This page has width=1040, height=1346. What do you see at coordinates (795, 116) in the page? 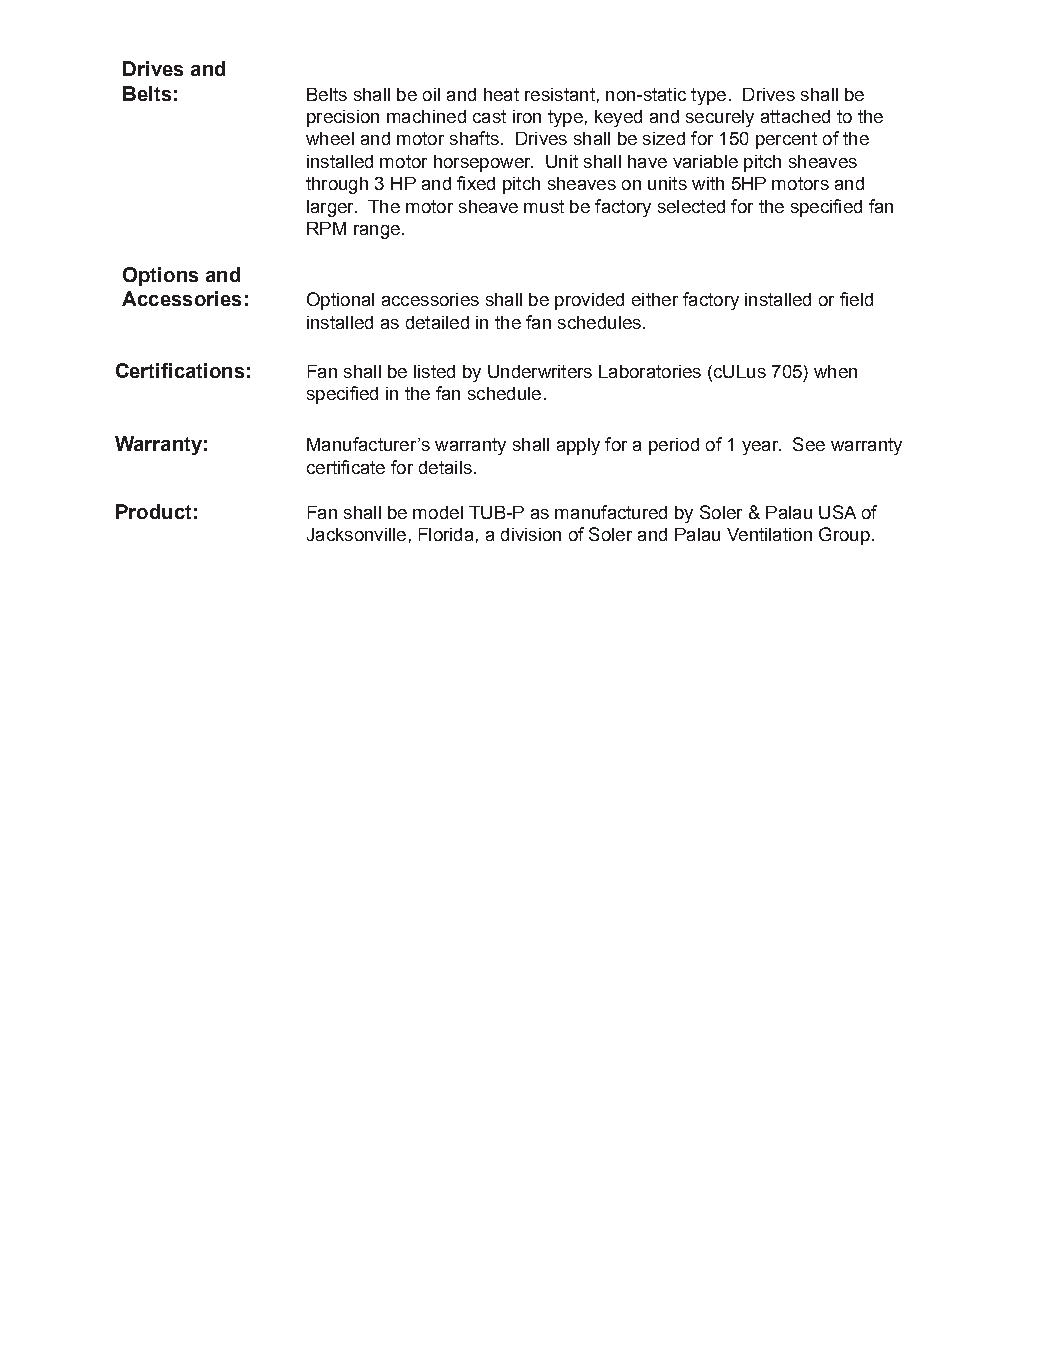
I see `attached` at bounding box center [795, 116].
